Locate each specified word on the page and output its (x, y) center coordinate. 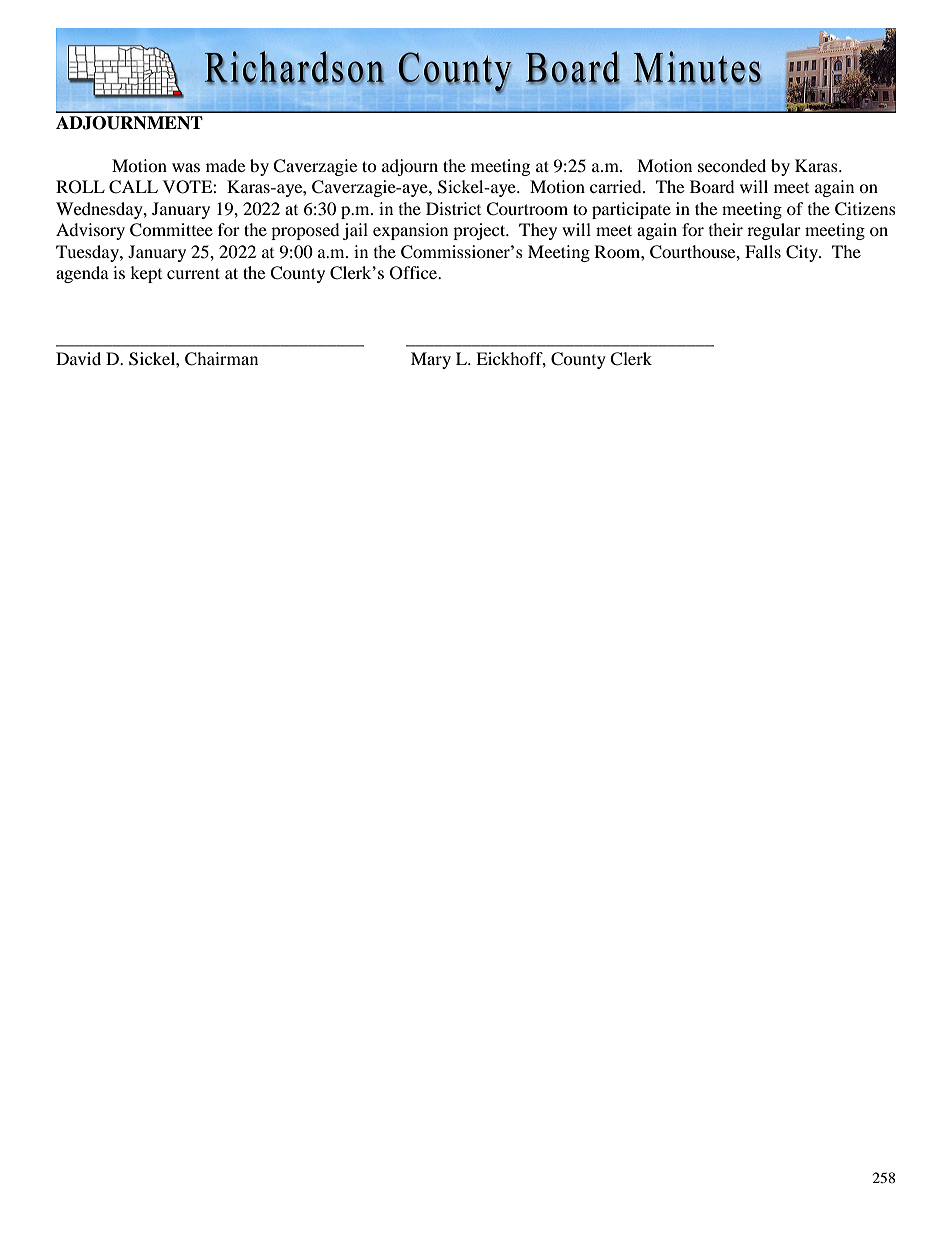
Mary (431, 360)
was (186, 167)
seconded (732, 165)
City (803, 253)
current (193, 273)
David (78, 358)
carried (617, 186)
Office (415, 273)
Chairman (221, 359)
